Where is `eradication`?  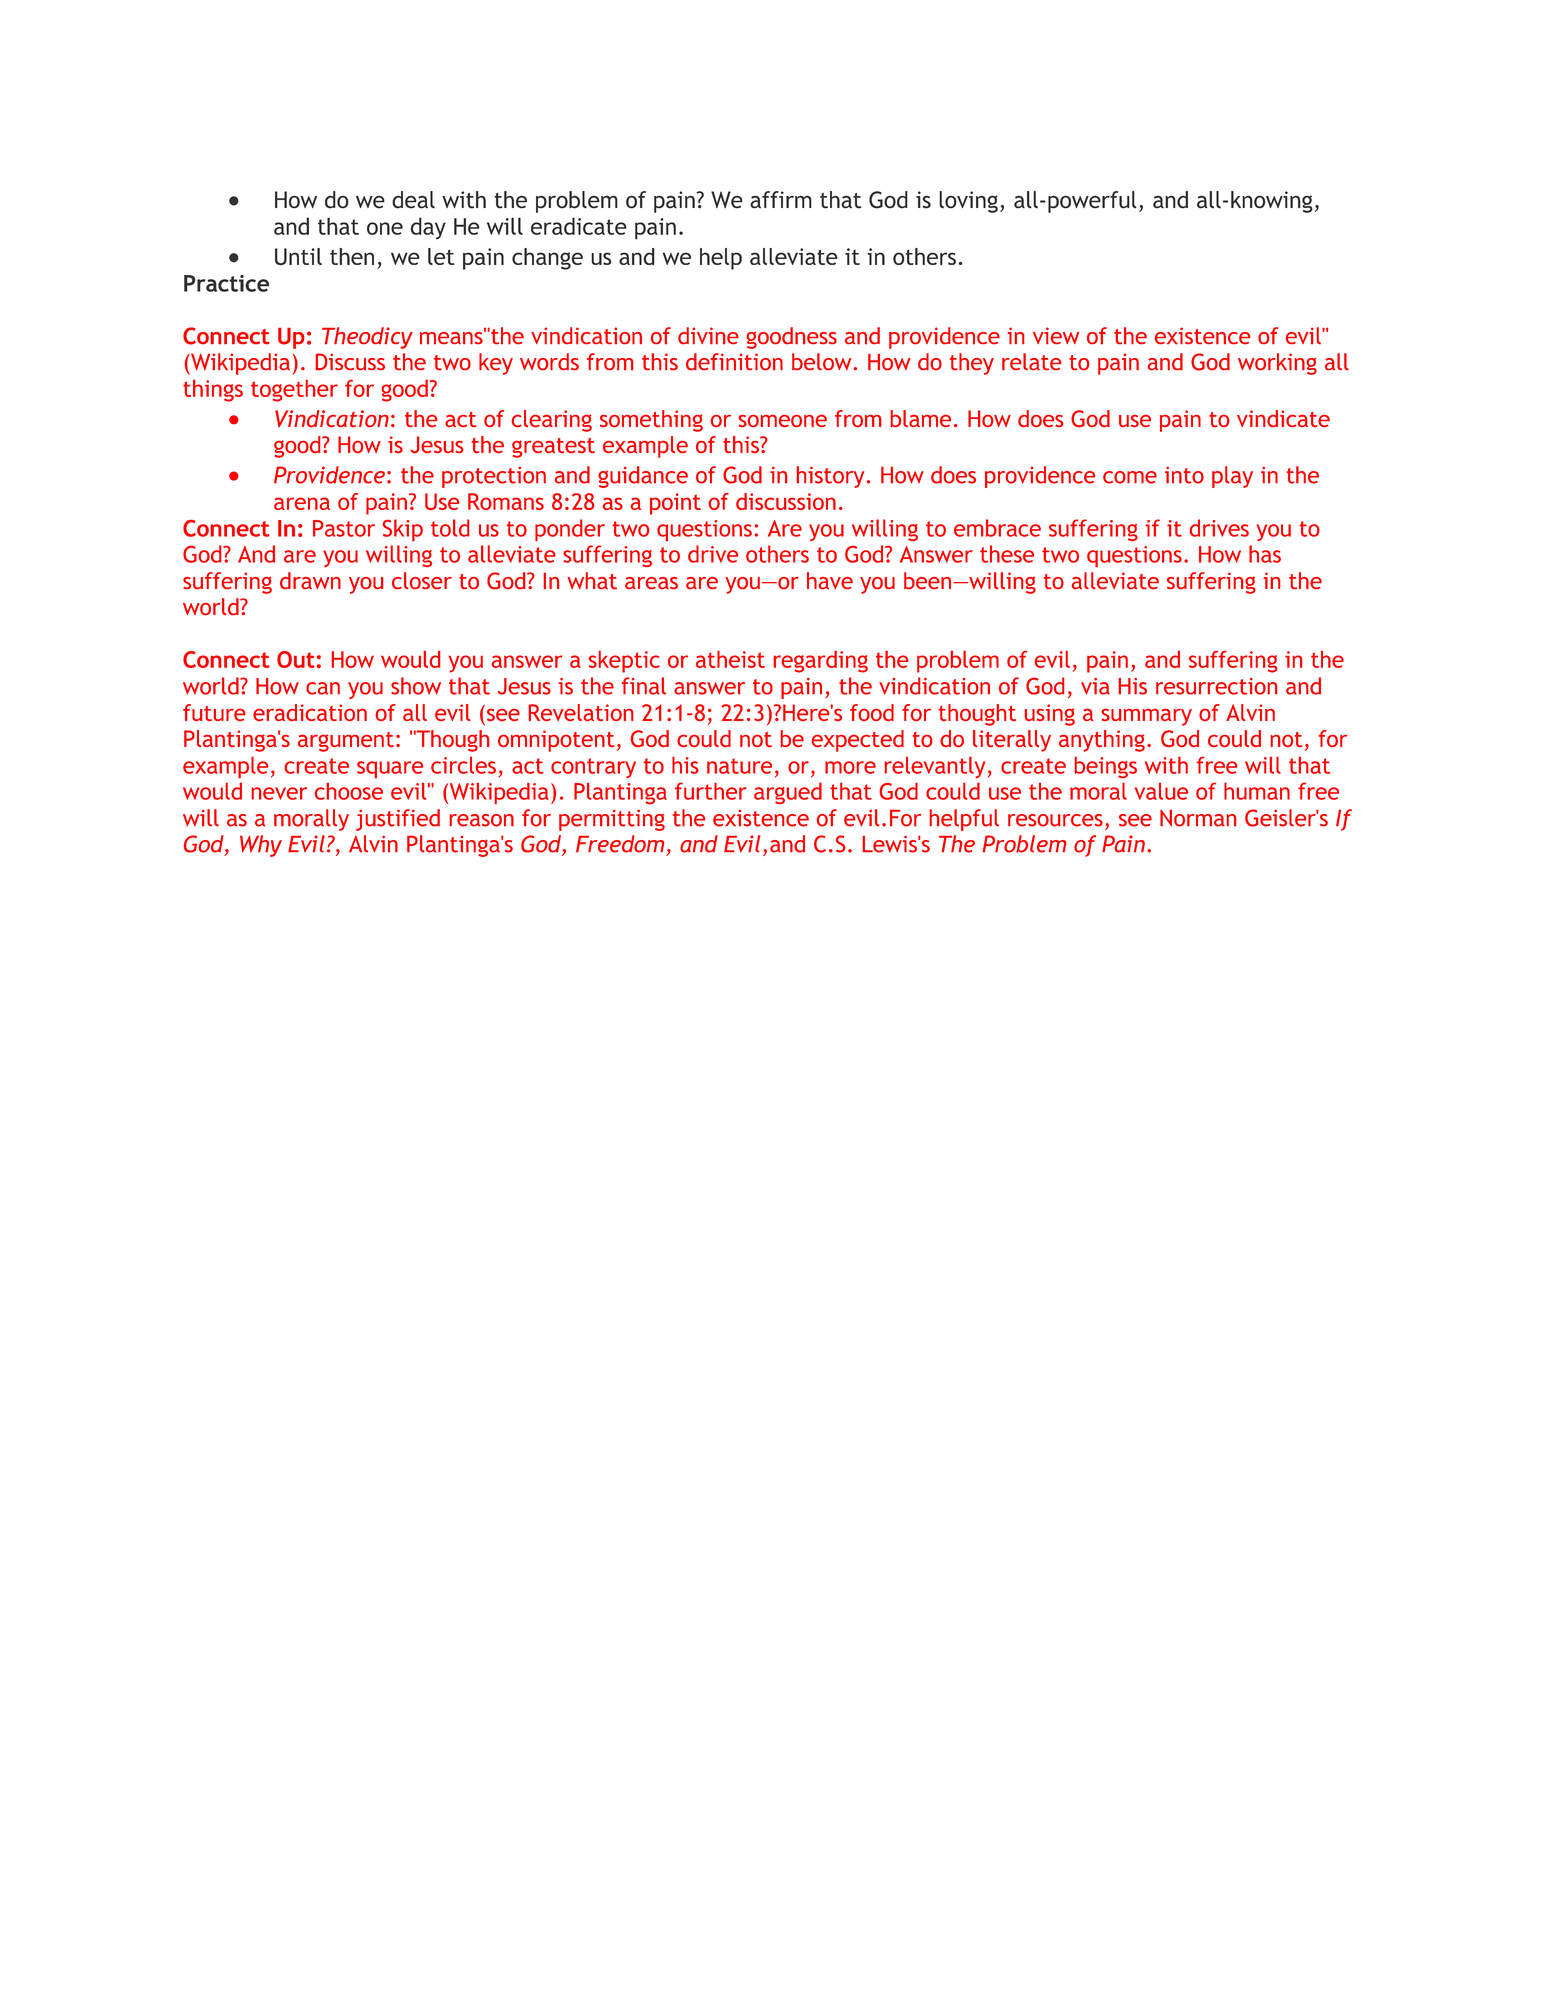 eradication is located at coordinates (310, 712).
